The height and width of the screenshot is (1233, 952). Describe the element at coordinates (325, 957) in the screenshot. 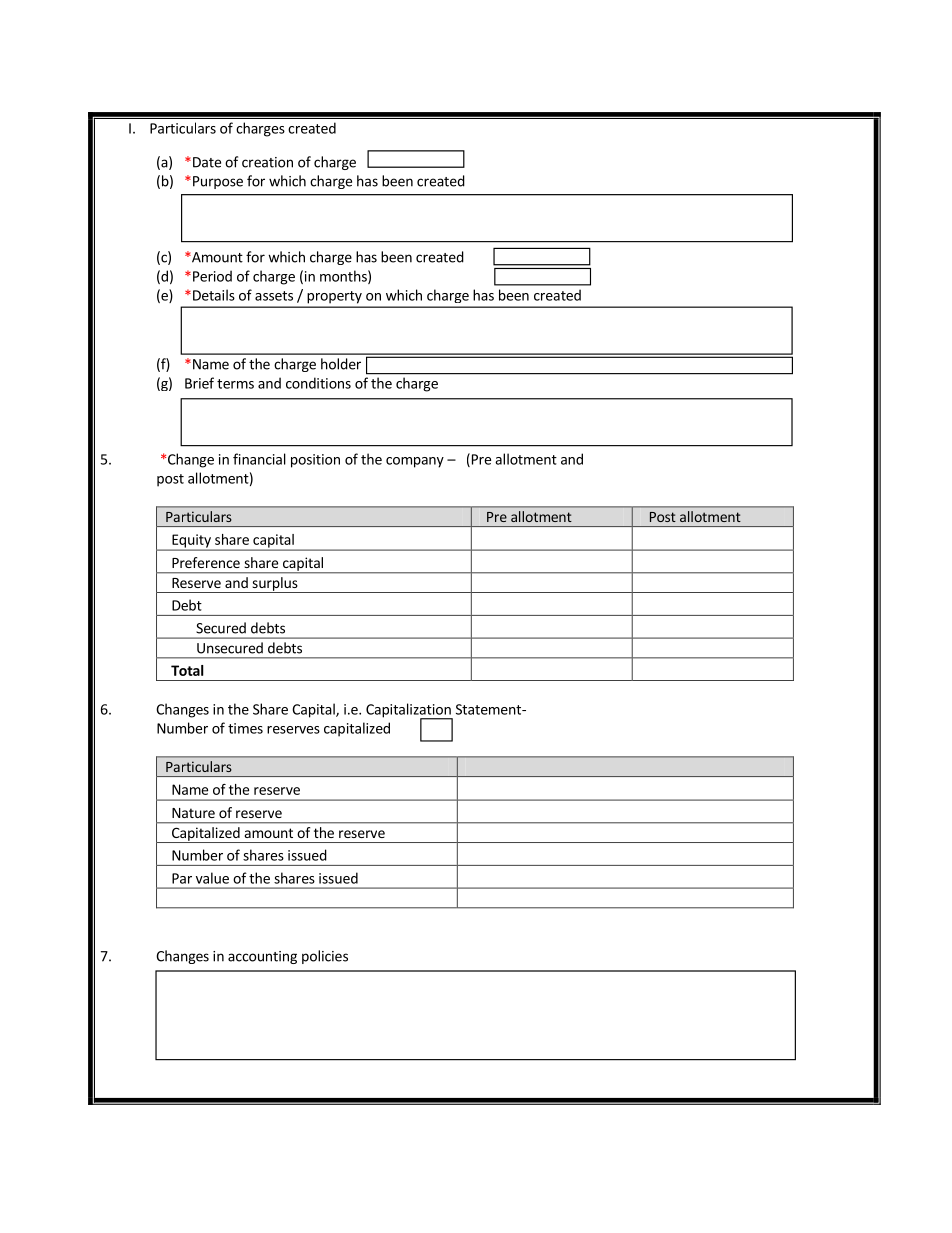

I see `policies` at that location.
